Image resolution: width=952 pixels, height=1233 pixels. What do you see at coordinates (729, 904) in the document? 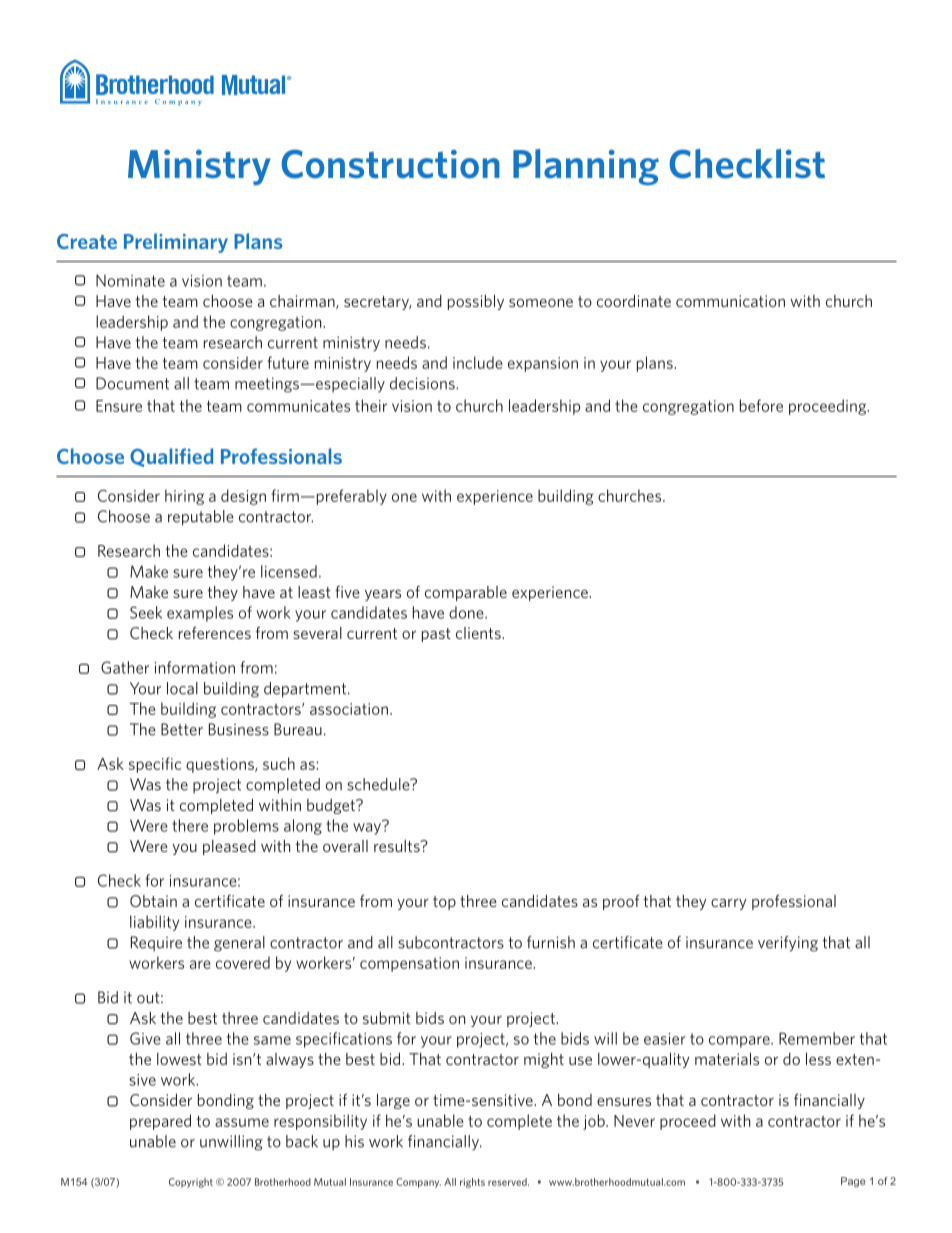
I see `carry` at bounding box center [729, 904].
